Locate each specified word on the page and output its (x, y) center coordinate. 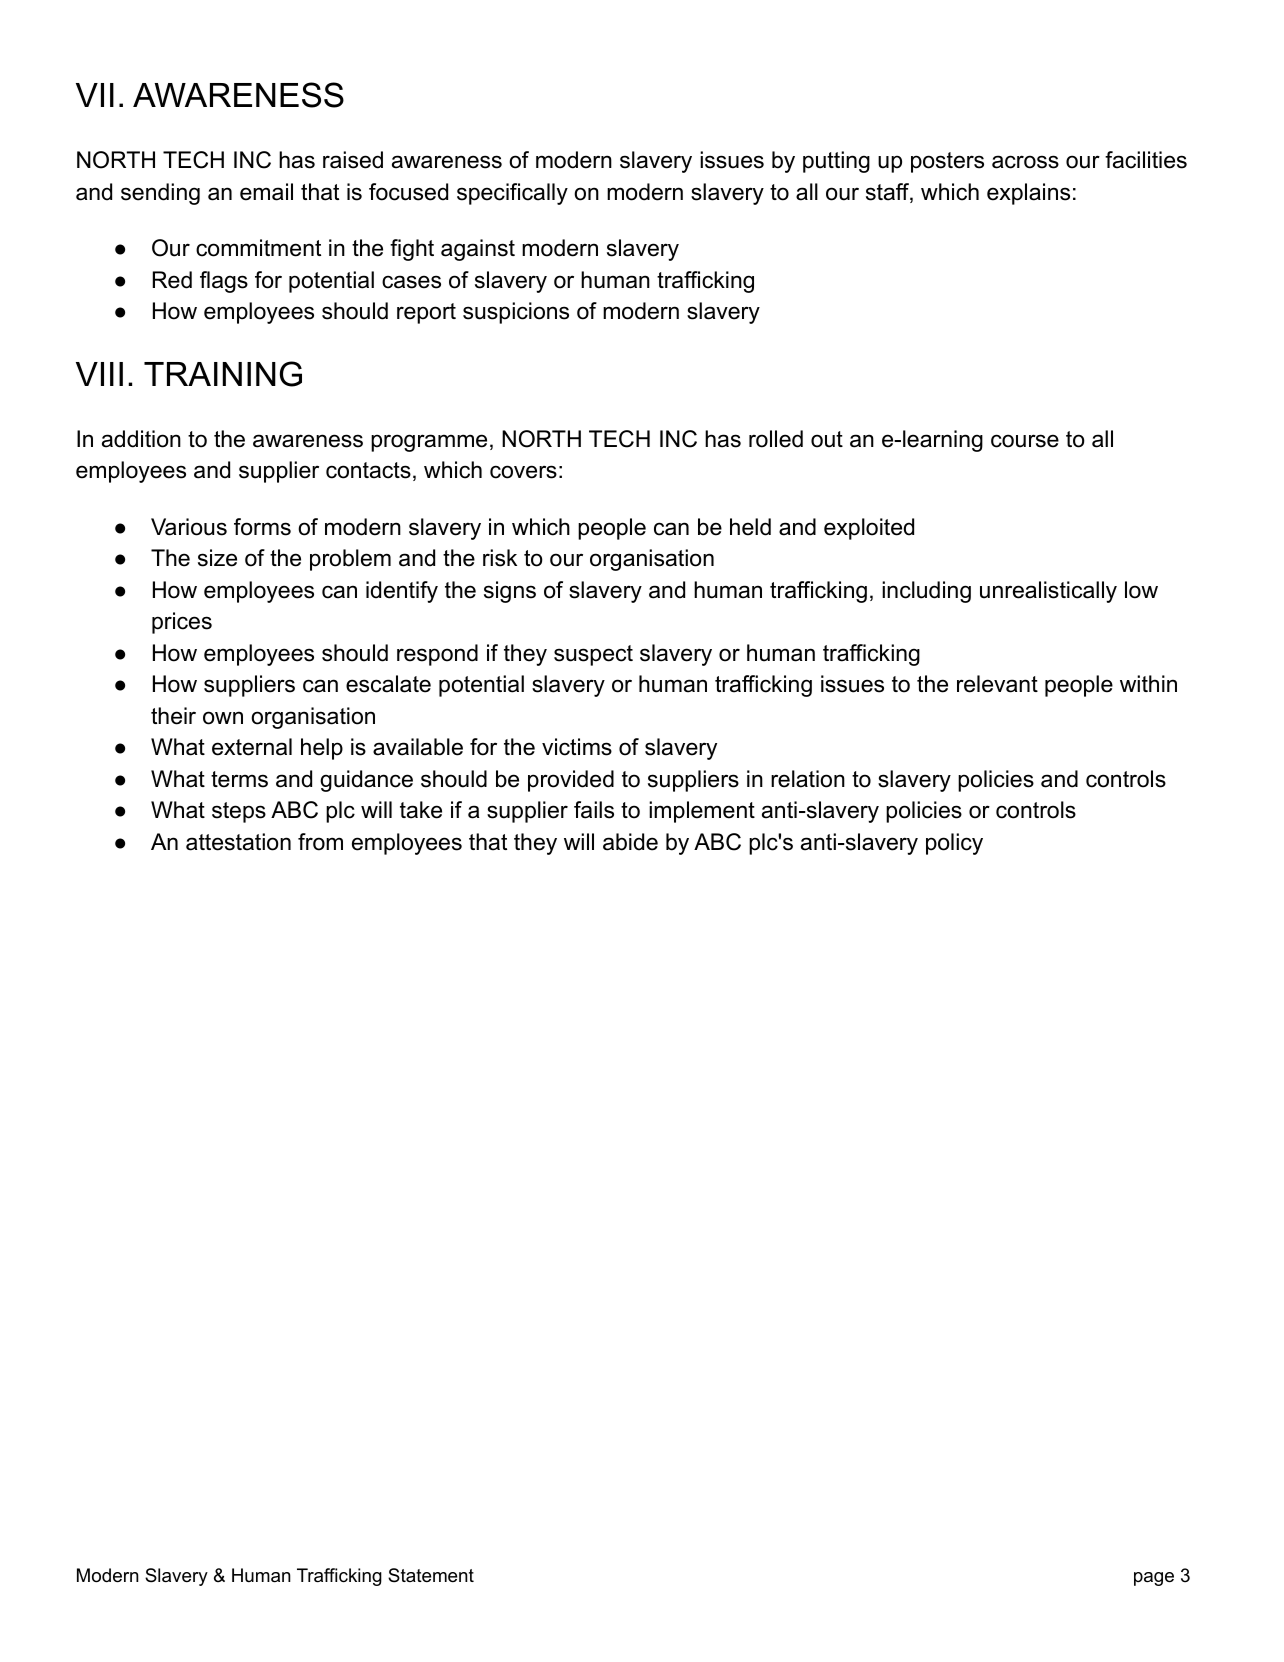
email (266, 192)
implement (702, 812)
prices (182, 623)
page (1154, 1579)
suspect (593, 655)
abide (630, 842)
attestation (238, 842)
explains (1028, 194)
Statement (431, 1575)
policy (954, 844)
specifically (512, 194)
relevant (997, 684)
